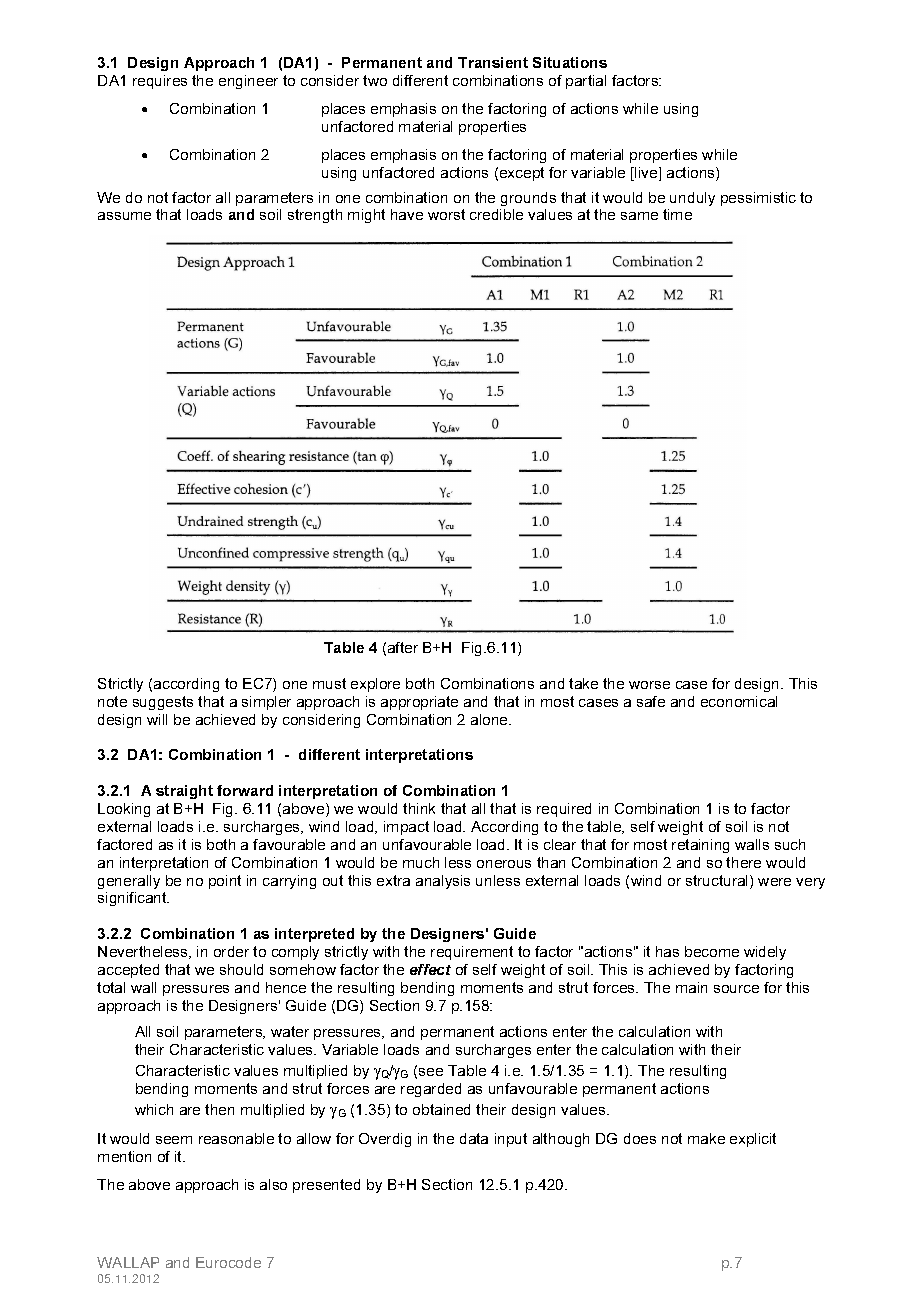 This document has height=1308, width=924. What do you see at coordinates (160, 82) in the document?
I see `requires` at bounding box center [160, 82].
